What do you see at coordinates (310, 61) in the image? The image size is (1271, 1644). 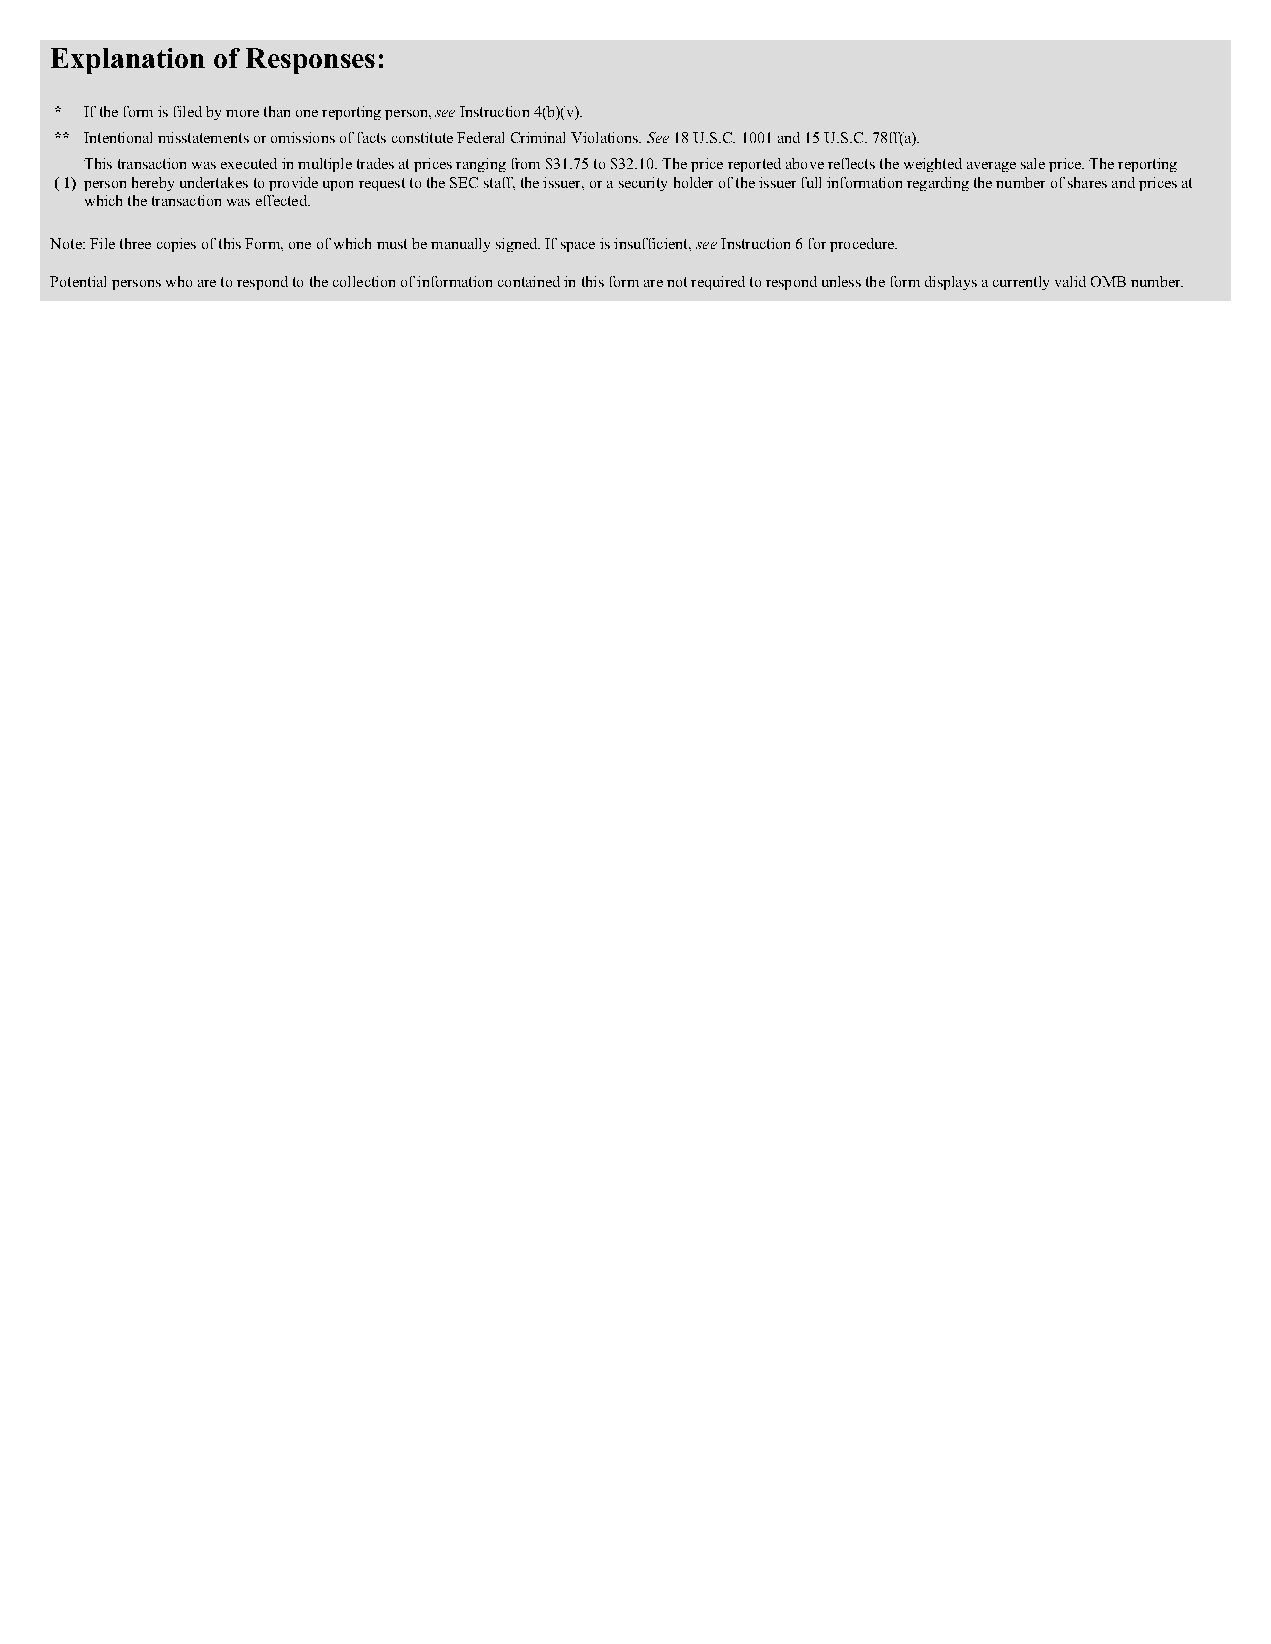 I see `Responses` at bounding box center [310, 61].
